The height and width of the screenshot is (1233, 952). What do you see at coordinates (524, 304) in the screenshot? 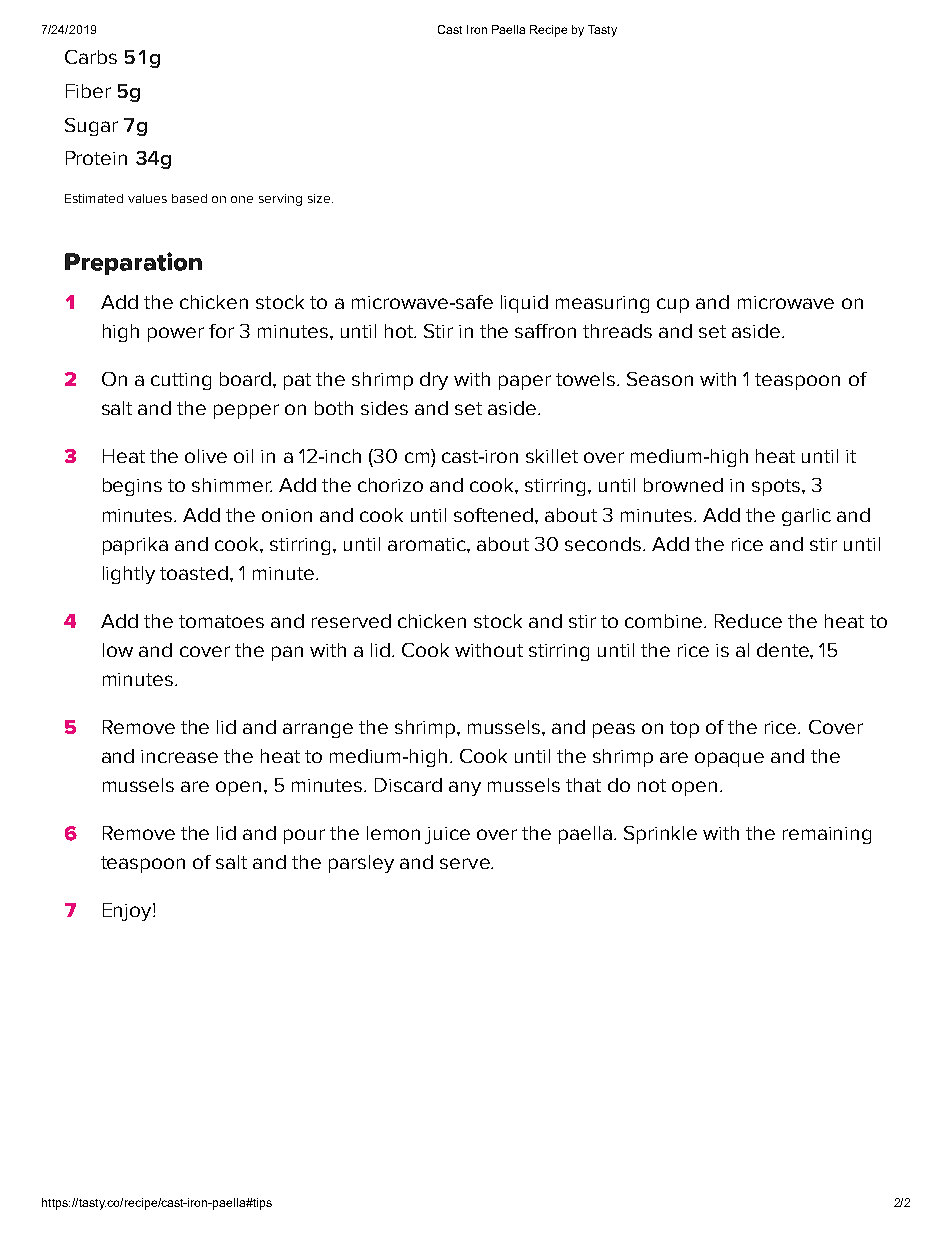
I see `liquid` at bounding box center [524, 304].
